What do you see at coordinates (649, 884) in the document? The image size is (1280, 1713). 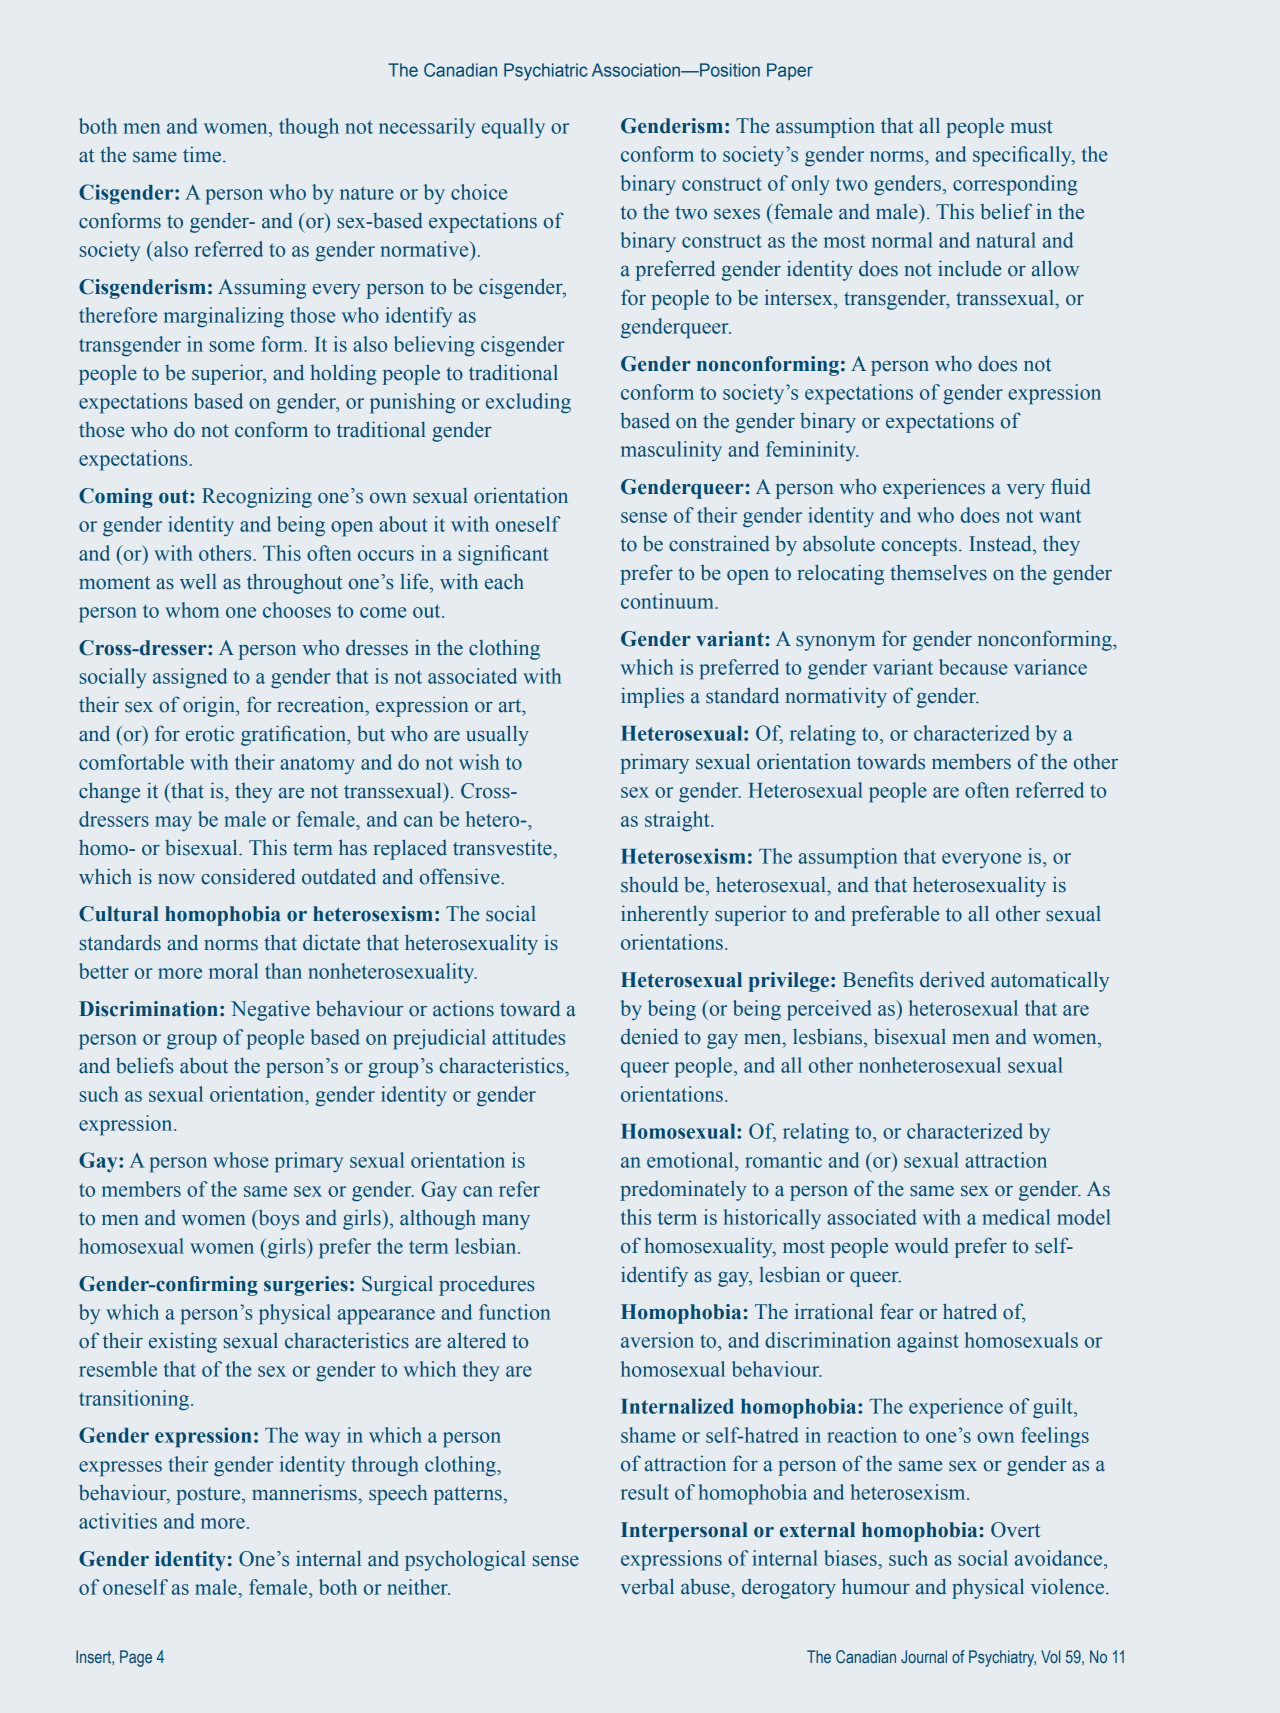 I see `should` at bounding box center [649, 884].
